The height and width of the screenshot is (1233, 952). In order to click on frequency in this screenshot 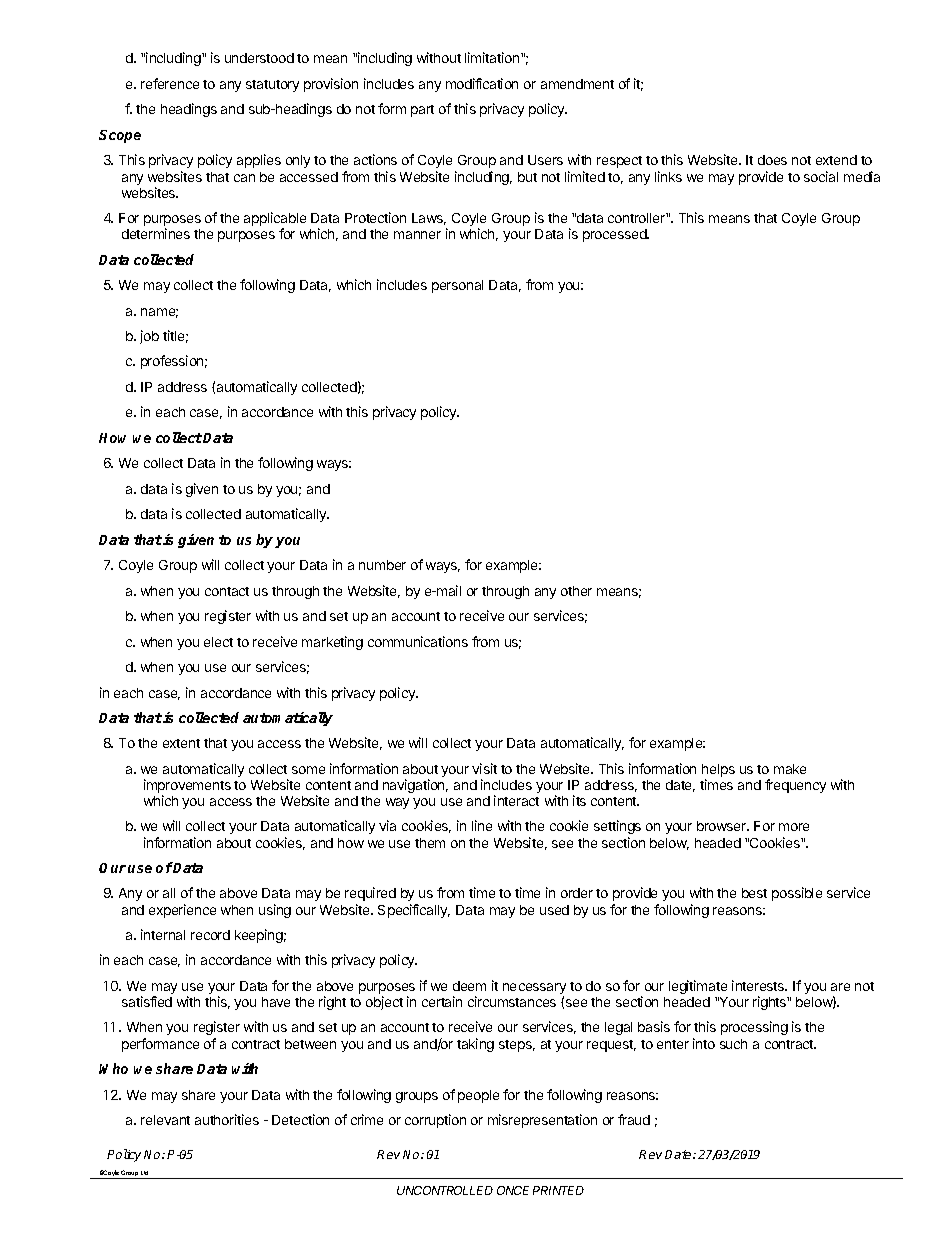, I will do `click(795, 786)`.
